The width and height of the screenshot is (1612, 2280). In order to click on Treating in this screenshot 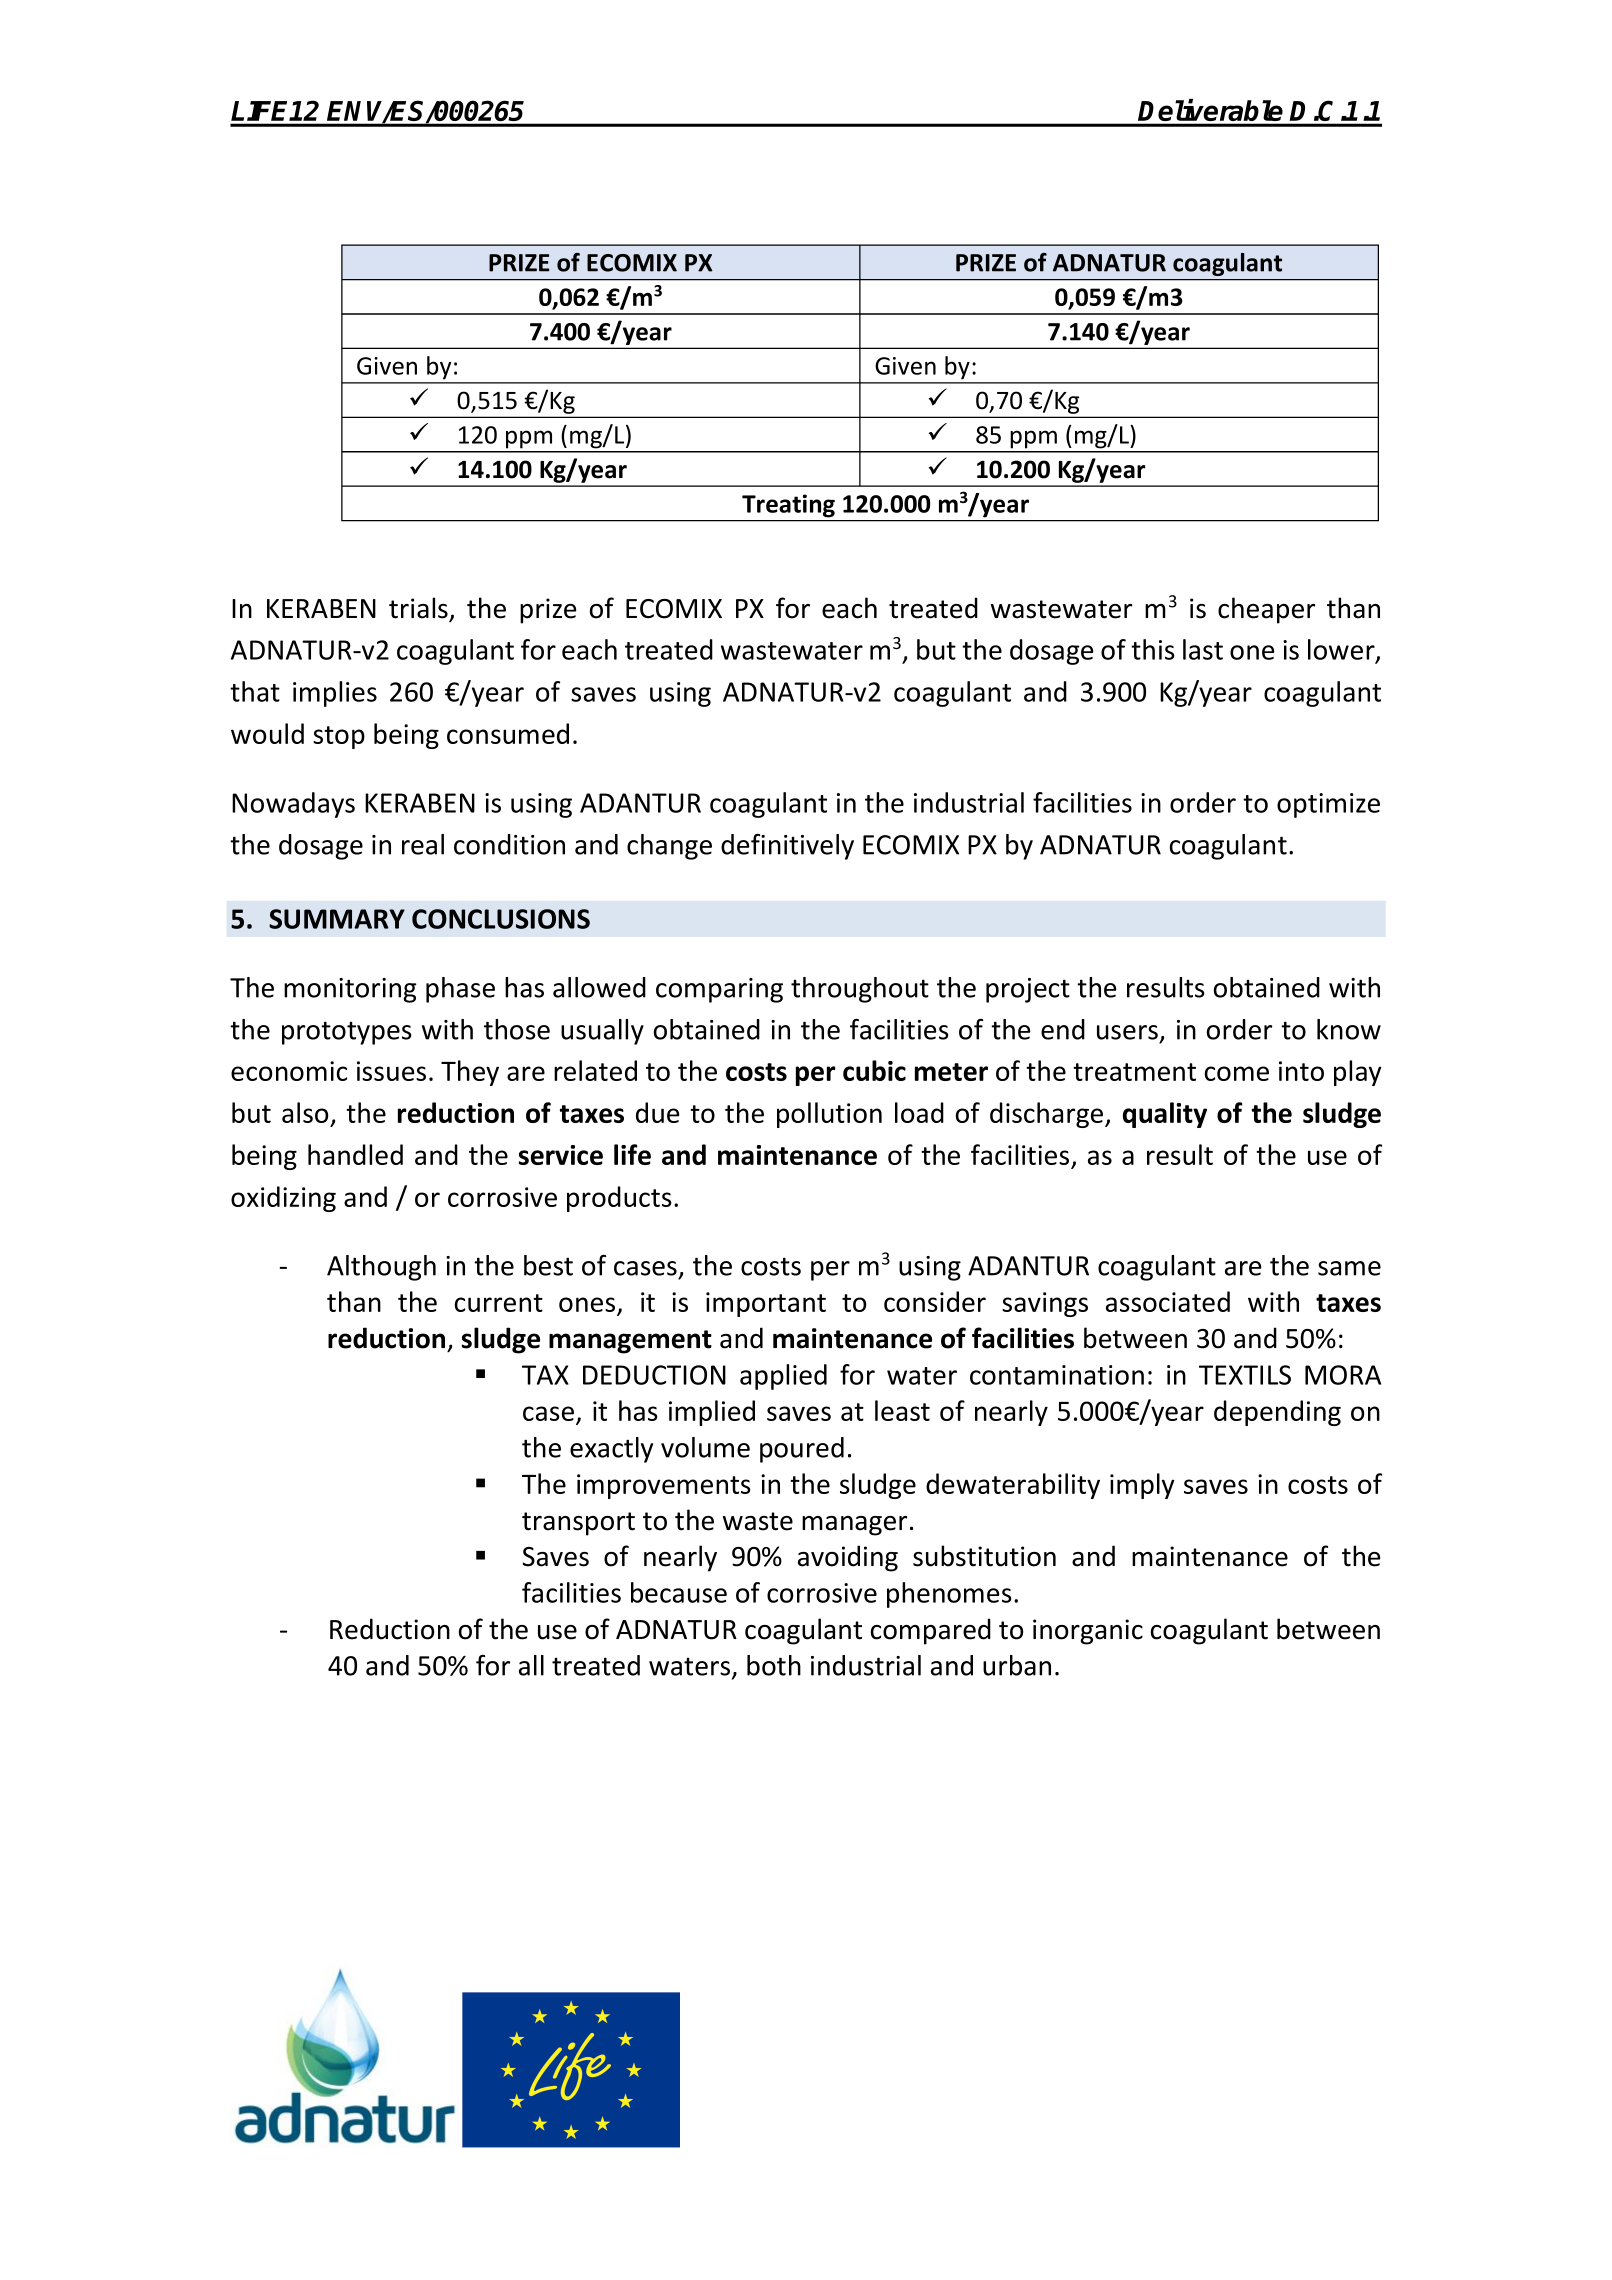, I will do `click(788, 505)`.
